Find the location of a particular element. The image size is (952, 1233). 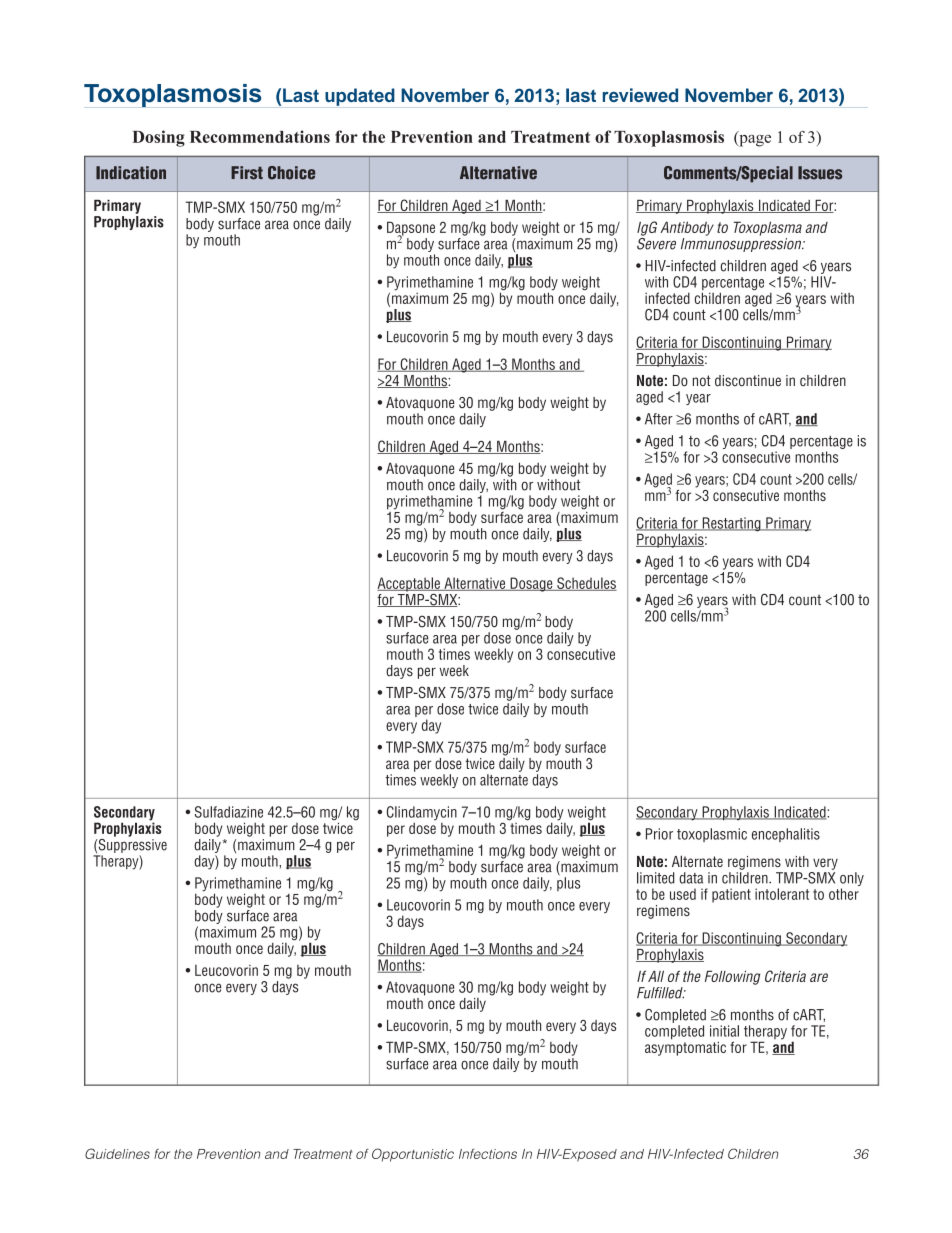

Clindamycin is located at coordinates (422, 814).
